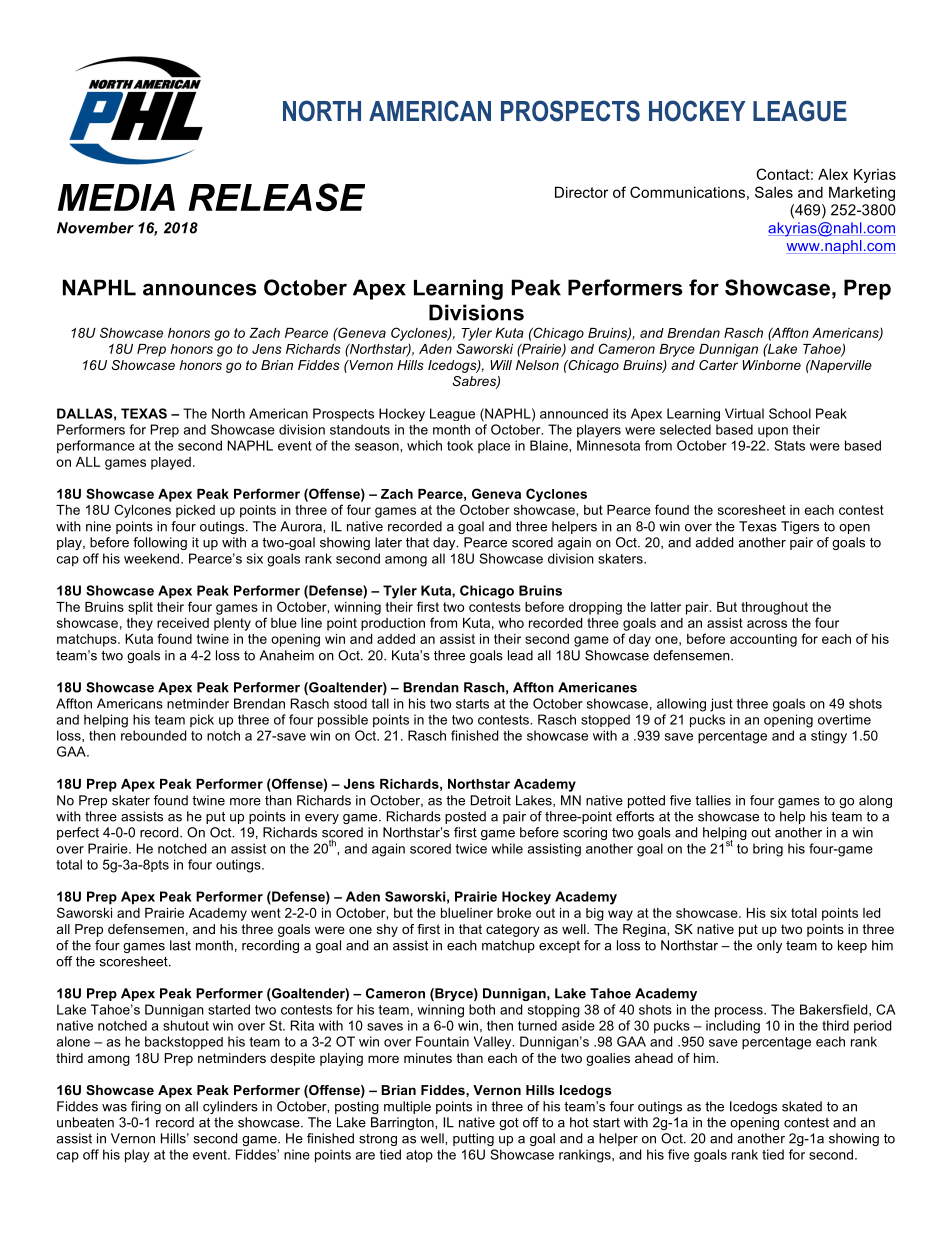 The height and width of the page is (1233, 952). I want to click on later, so click(388, 542).
